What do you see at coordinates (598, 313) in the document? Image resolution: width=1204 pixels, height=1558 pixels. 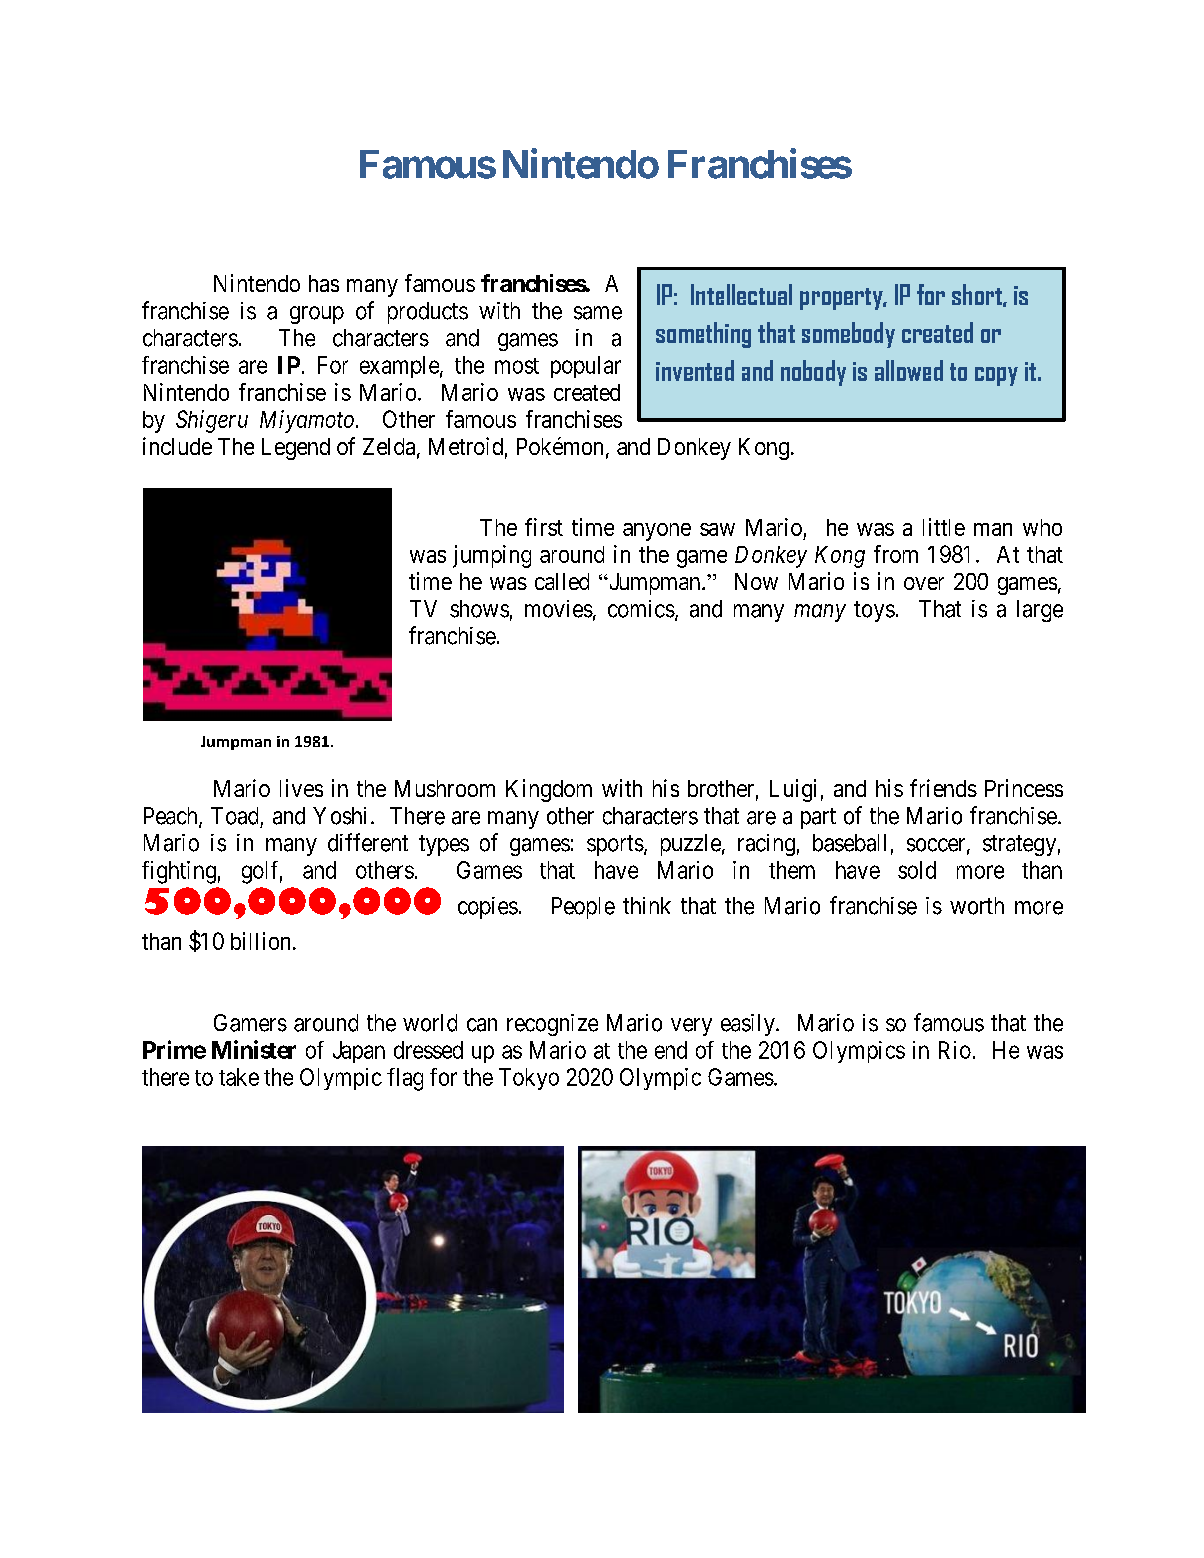 I see `same` at bounding box center [598, 313].
